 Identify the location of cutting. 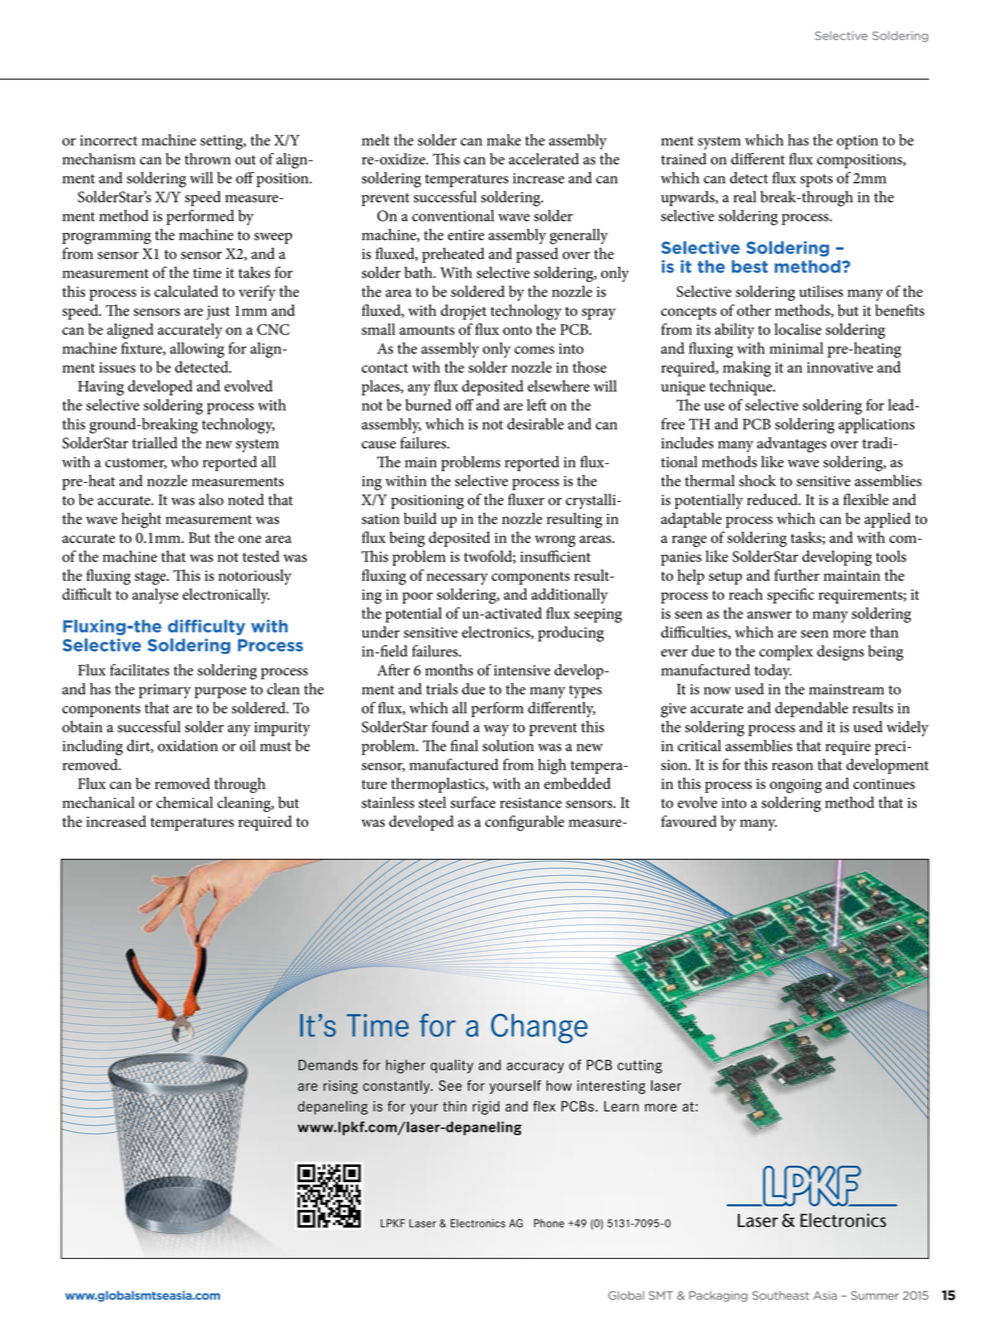
(639, 1066).
